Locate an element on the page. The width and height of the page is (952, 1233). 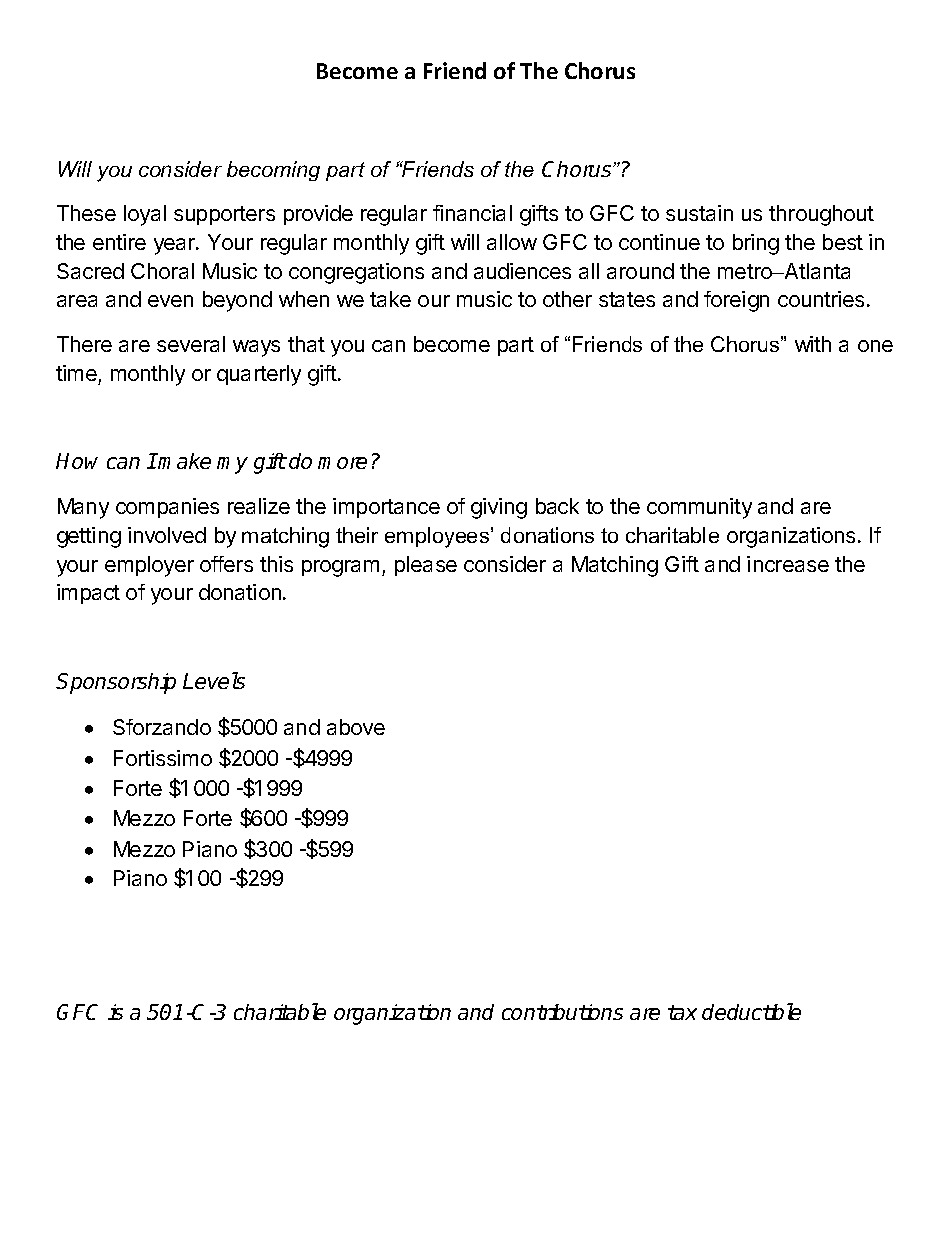
throughout is located at coordinates (821, 215).
